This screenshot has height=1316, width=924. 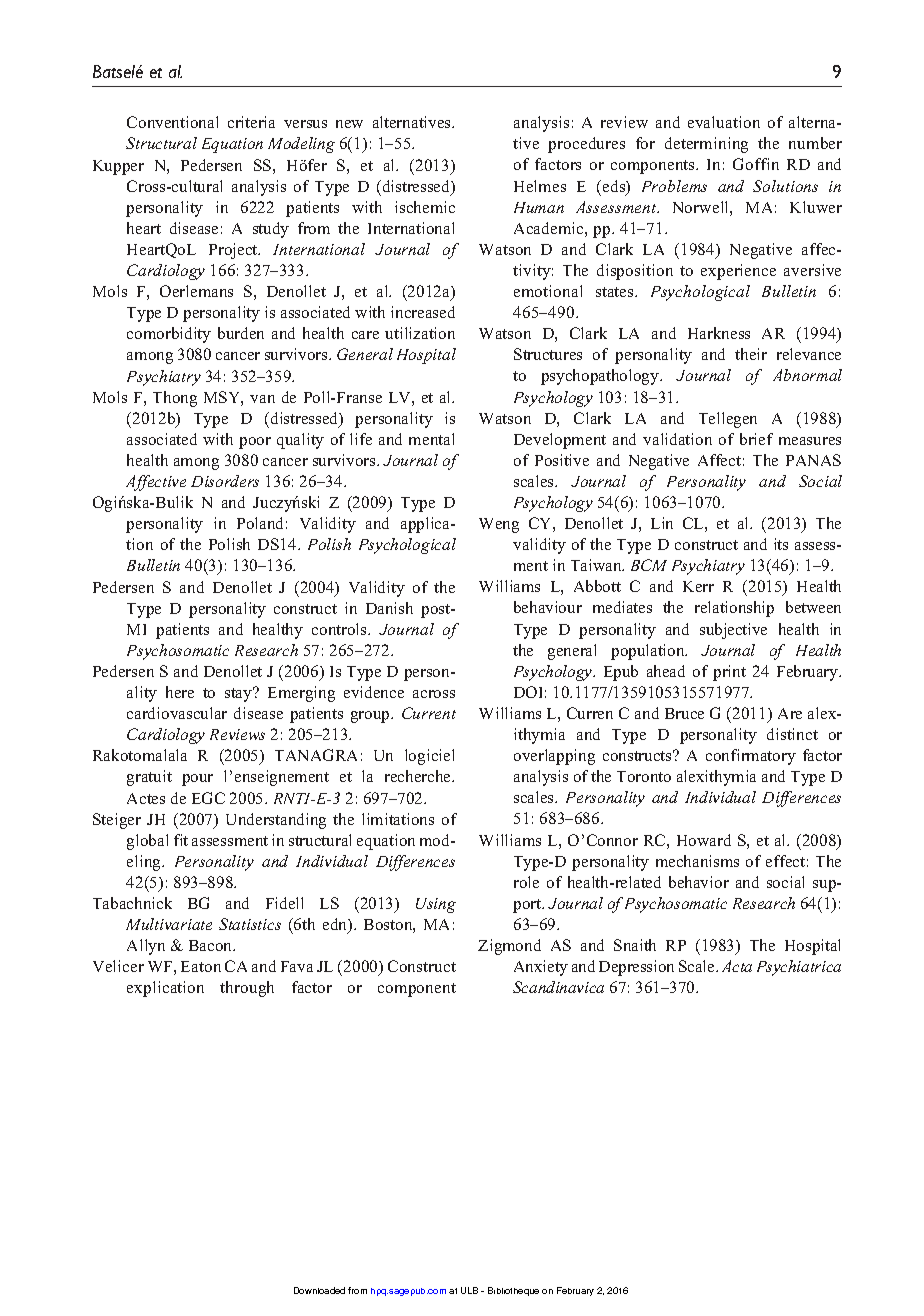 I want to click on its, so click(x=781, y=544).
